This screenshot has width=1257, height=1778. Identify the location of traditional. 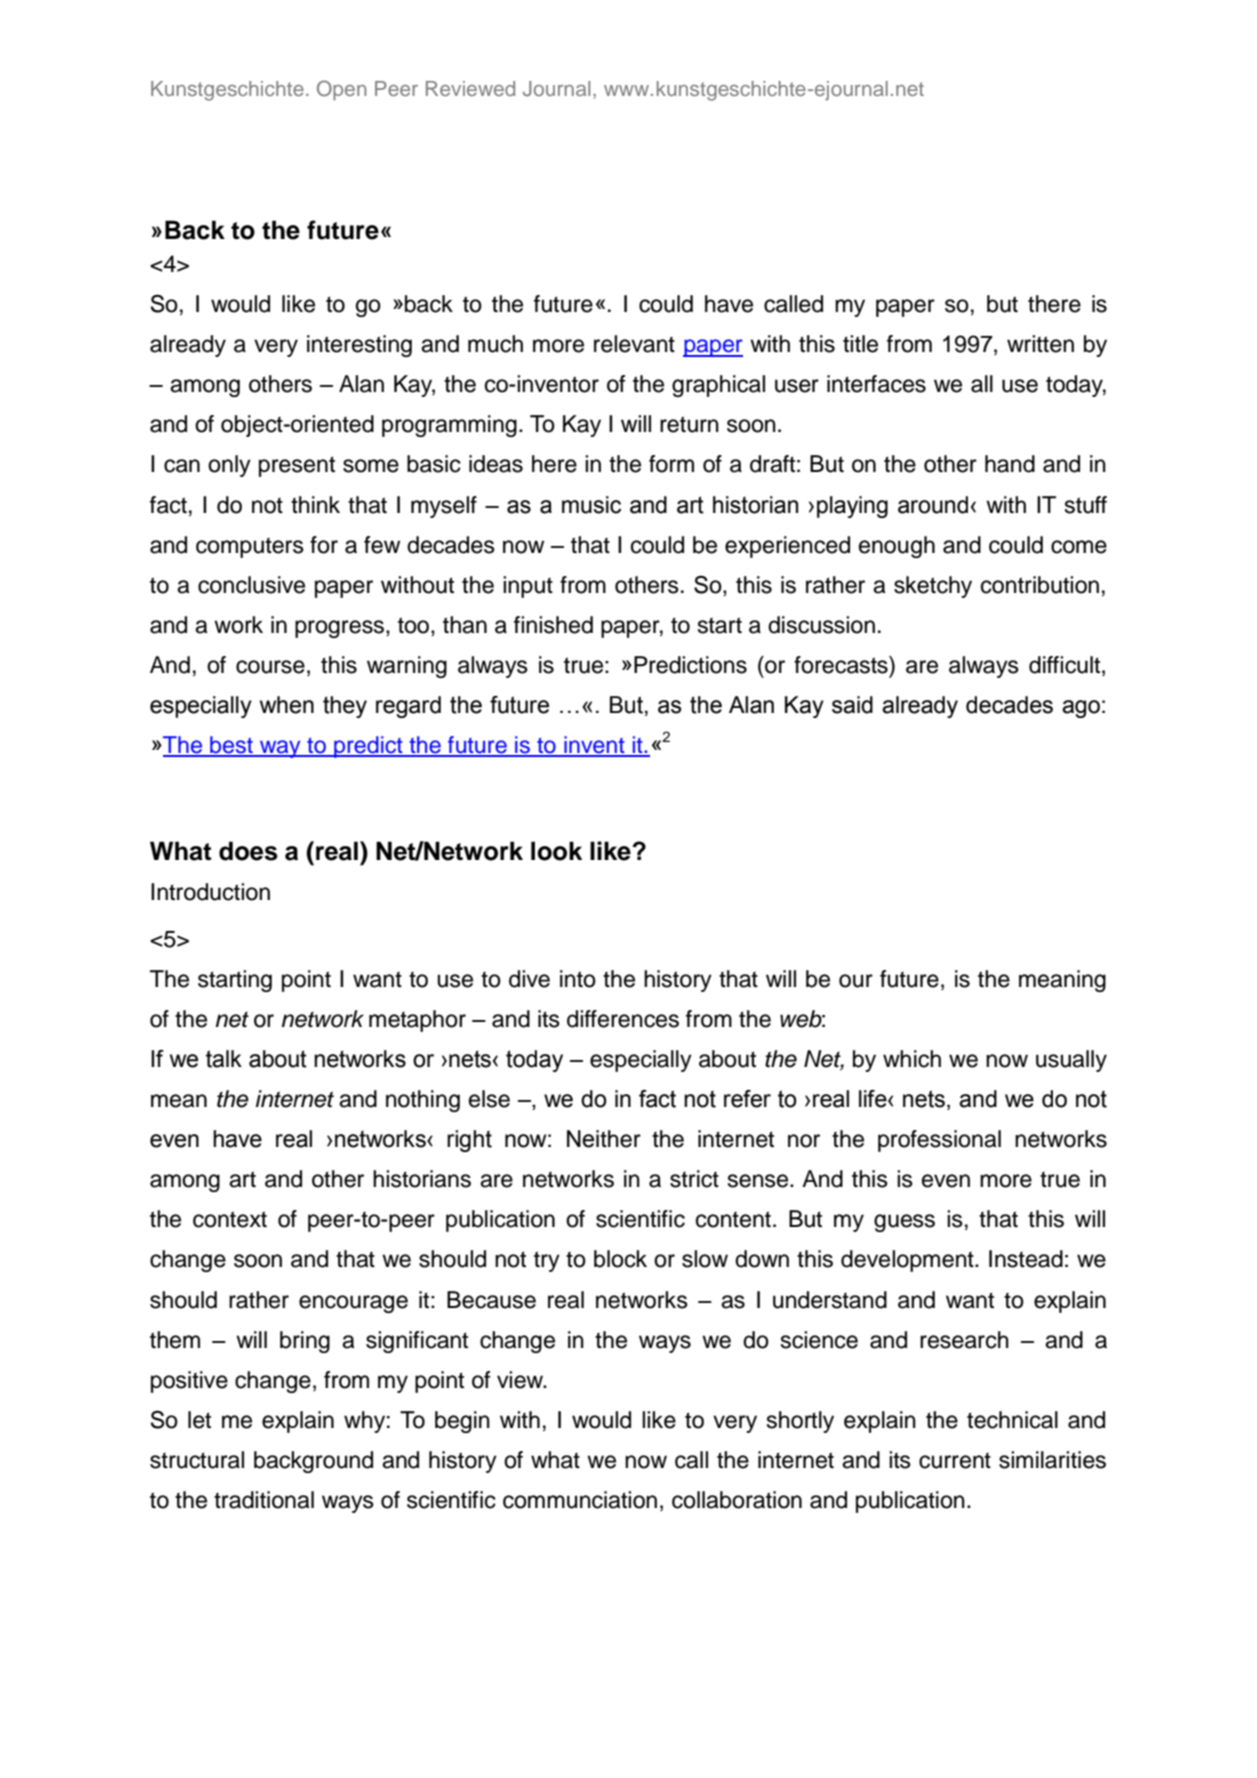
(264, 1500).
